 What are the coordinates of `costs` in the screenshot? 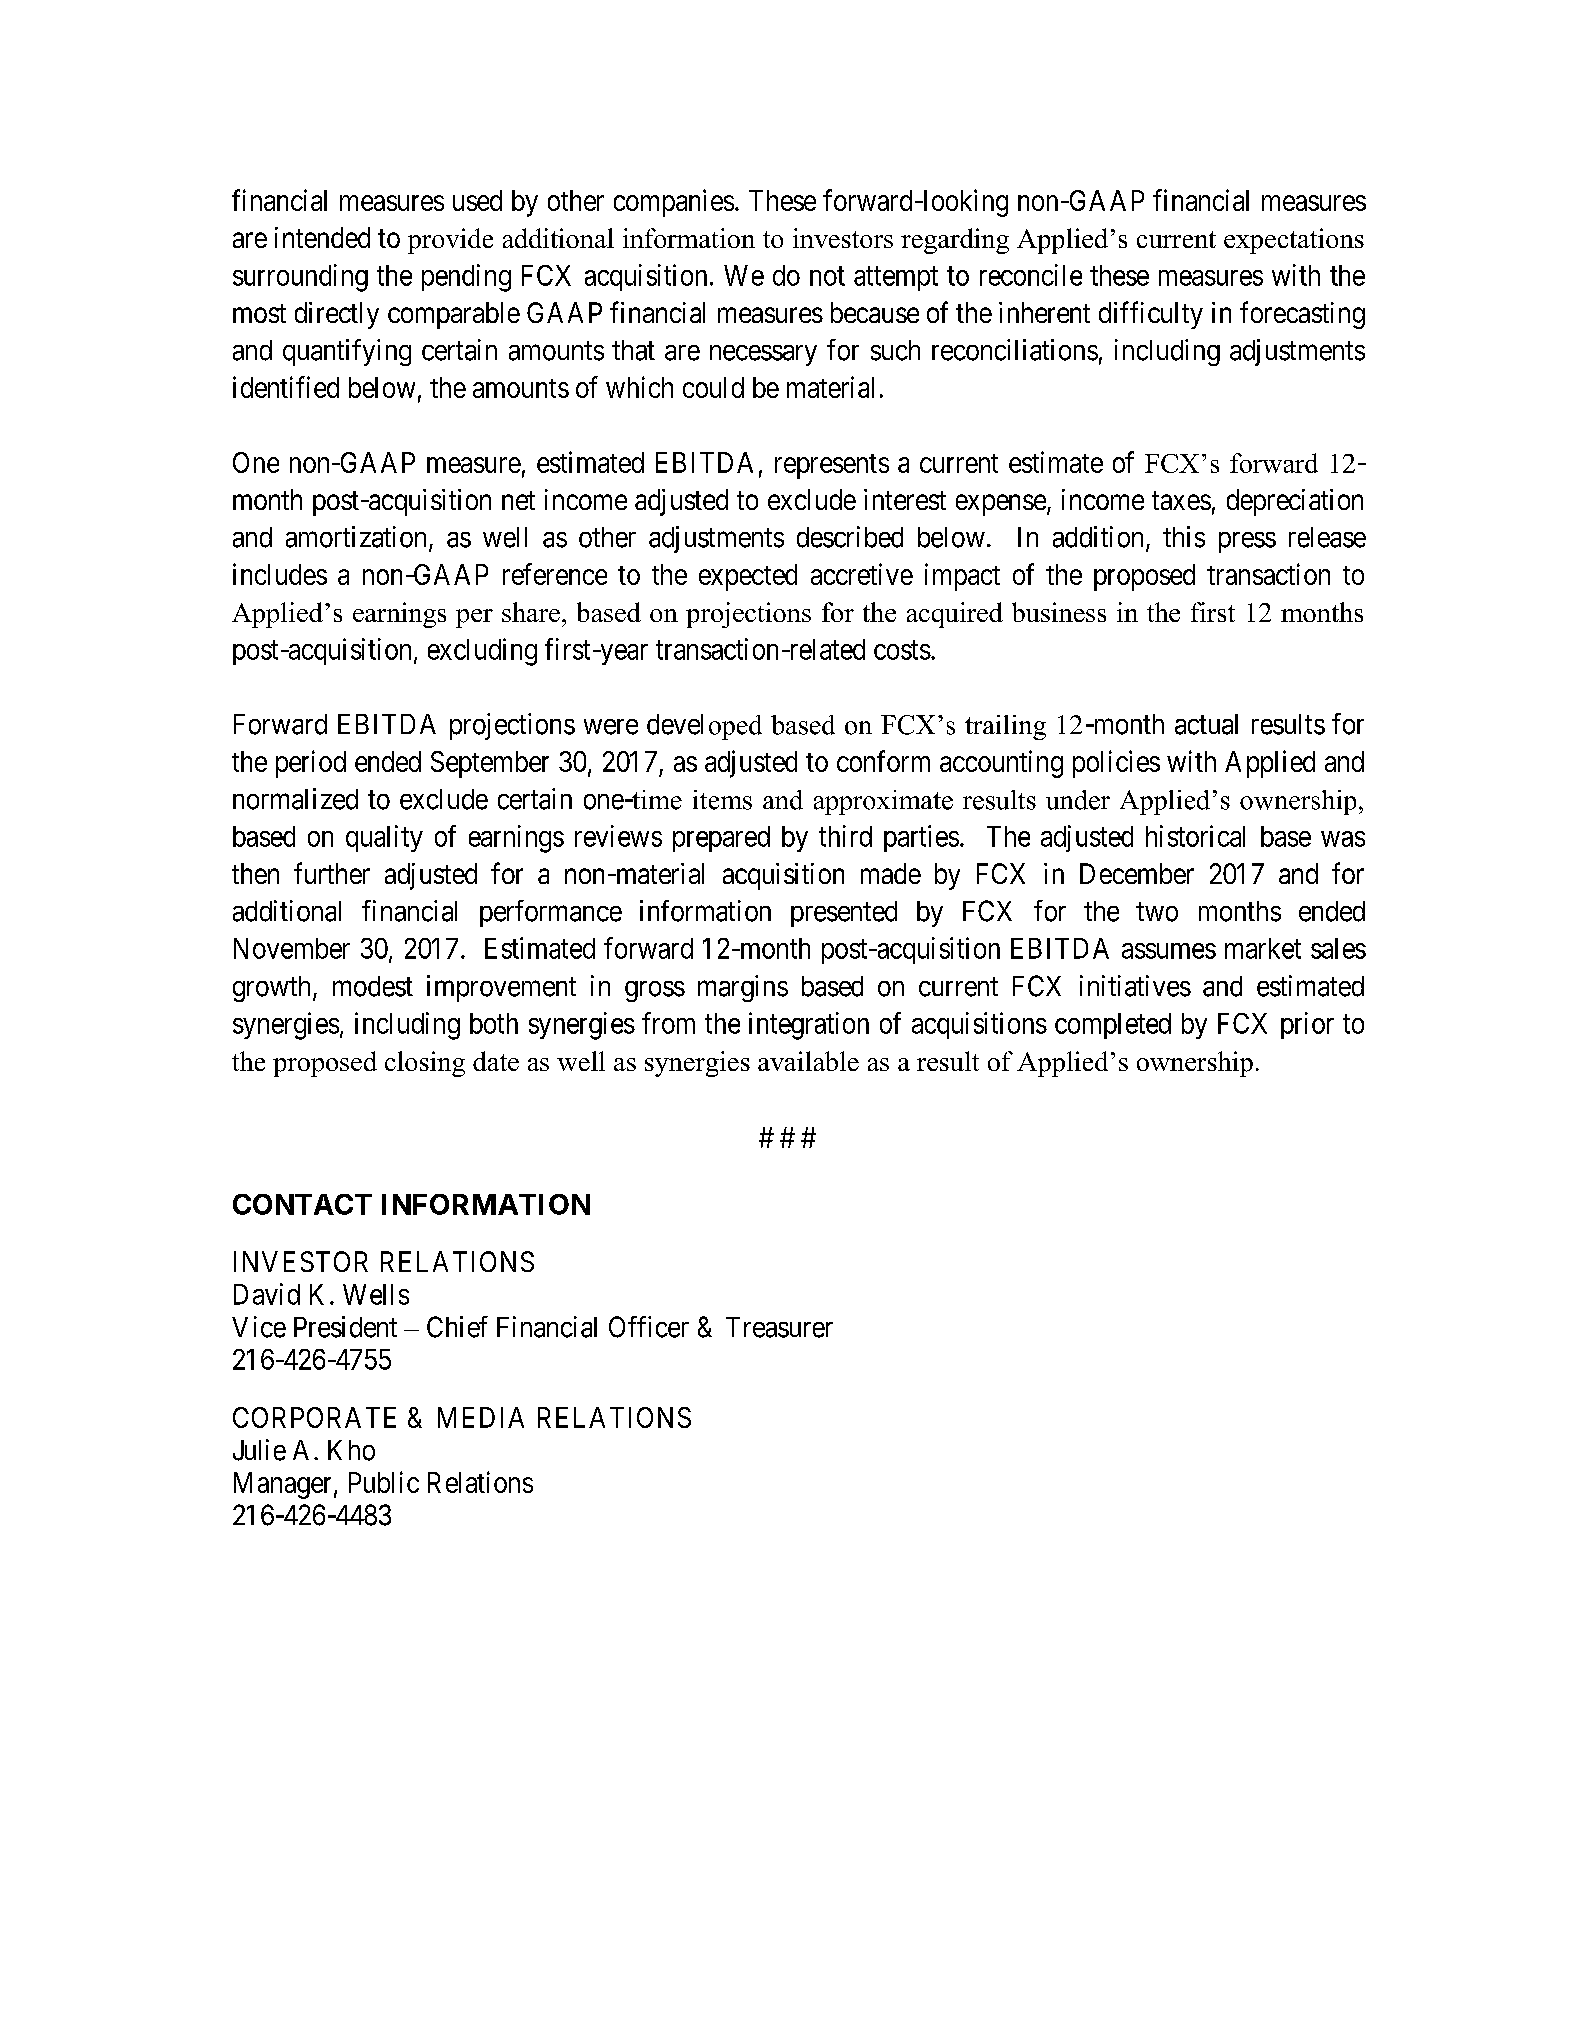 It's located at (902, 650).
